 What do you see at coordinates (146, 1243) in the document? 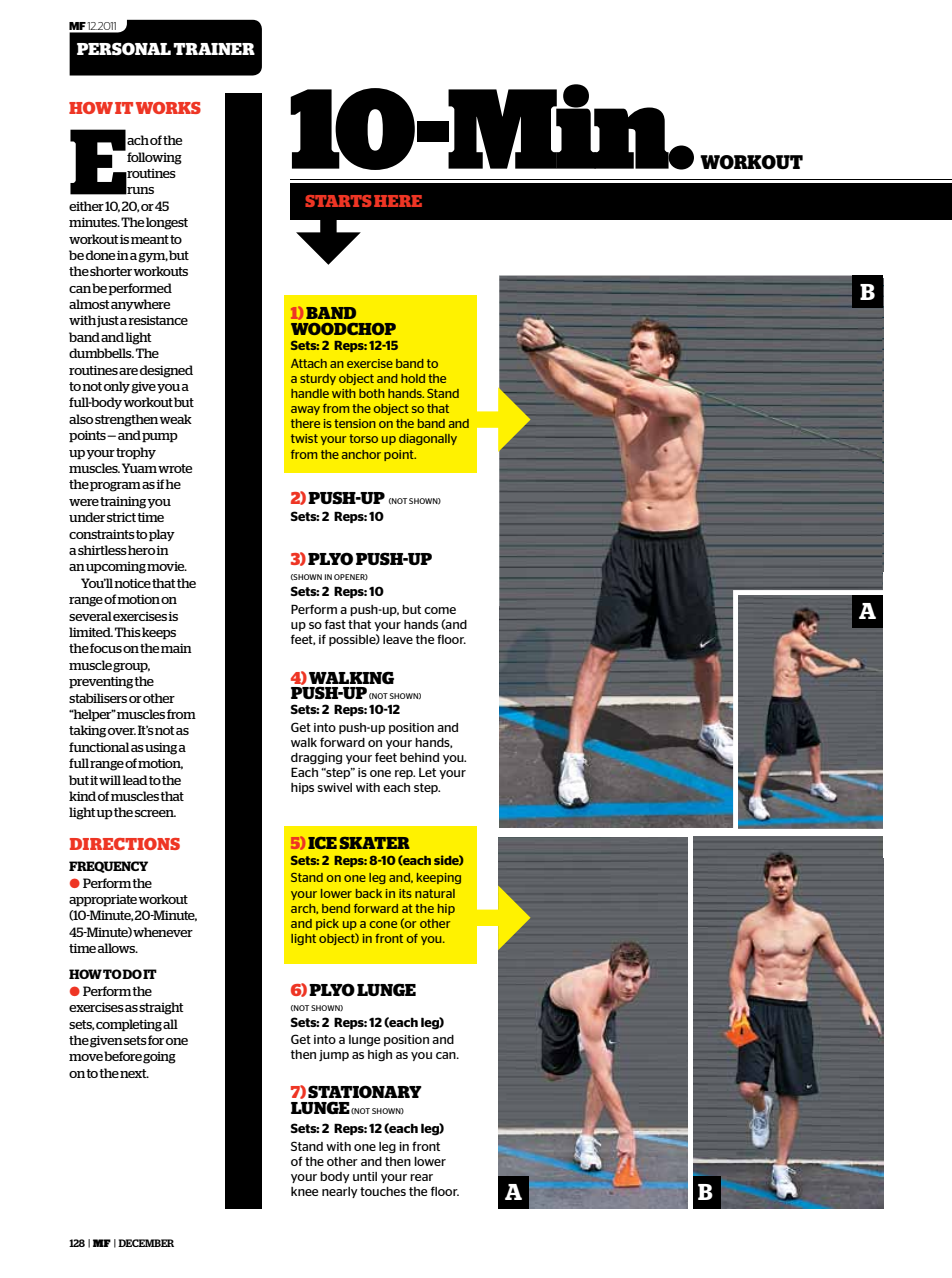
I see `DECEMBER` at bounding box center [146, 1243].
